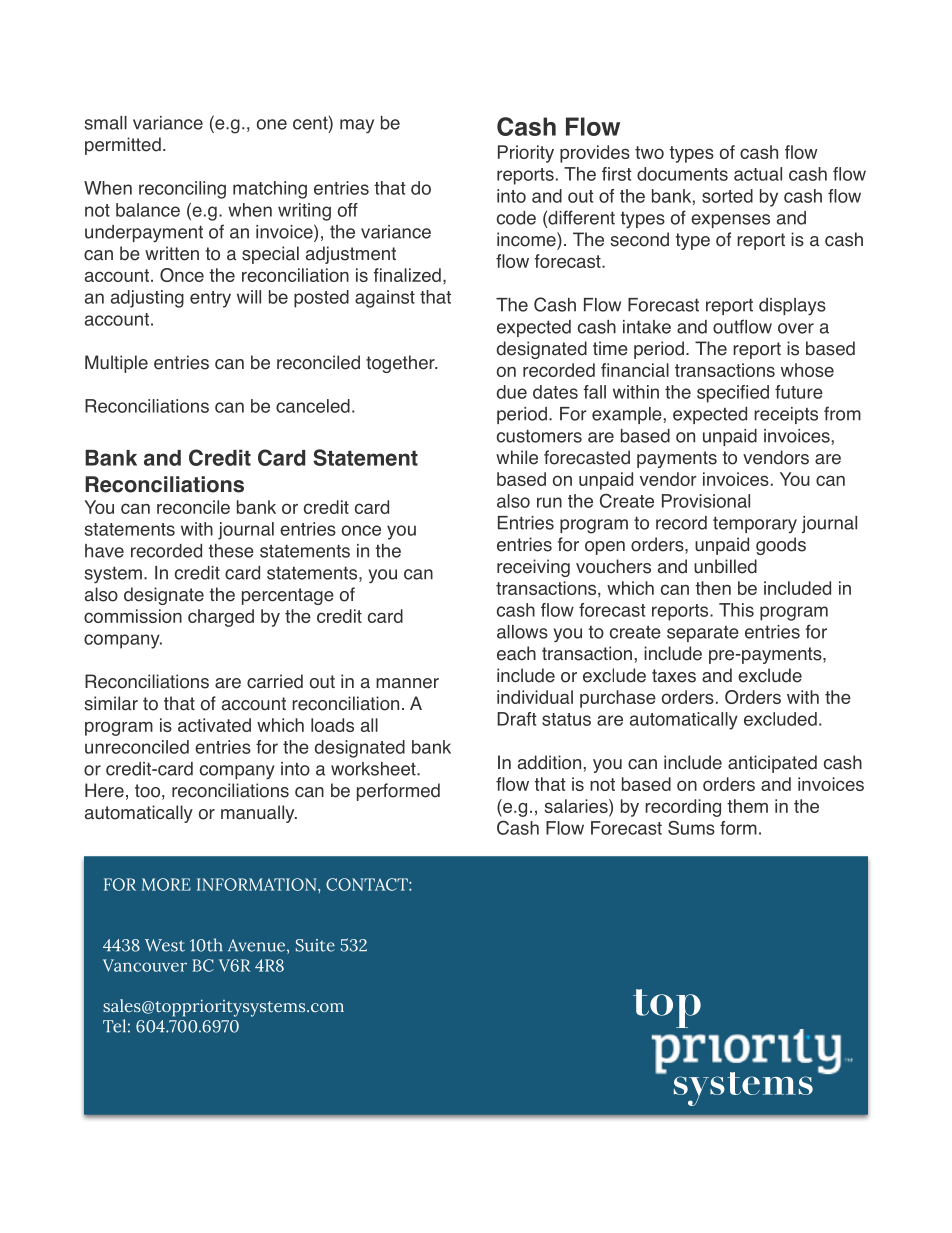 The image size is (952, 1233). What do you see at coordinates (781, 546) in the screenshot?
I see `goods` at bounding box center [781, 546].
